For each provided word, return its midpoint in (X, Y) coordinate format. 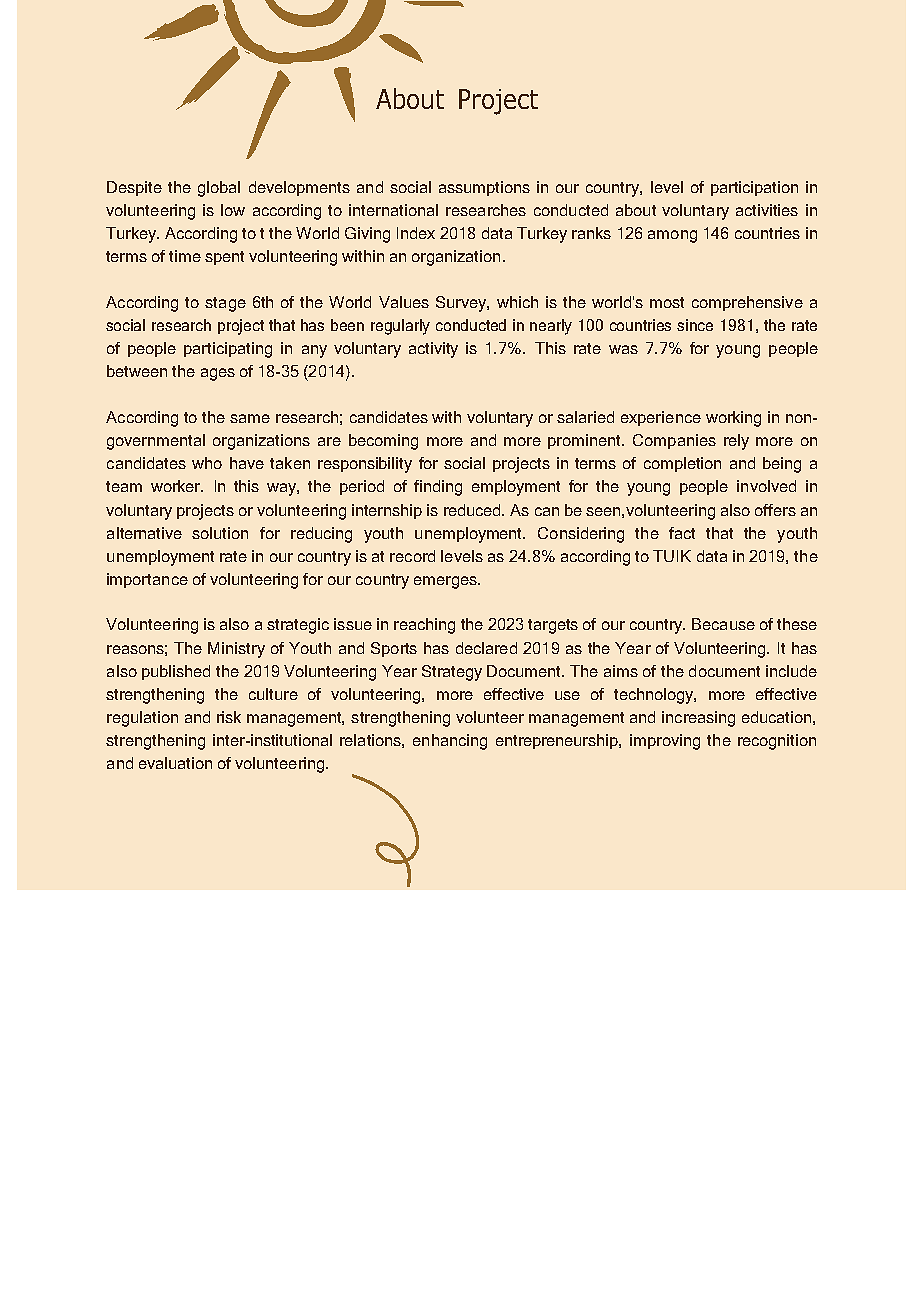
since (695, 325)
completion (682, 464)
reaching (424, 626)
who (207, 463)
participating (228, 350)
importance (147, 580)
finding (438, 488)
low (233, 210)
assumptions (484, 188)
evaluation (175, 763)
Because (723, 624)
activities (767, 210)
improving (665, 742)
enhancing (450, 742)
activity (433, 350)
